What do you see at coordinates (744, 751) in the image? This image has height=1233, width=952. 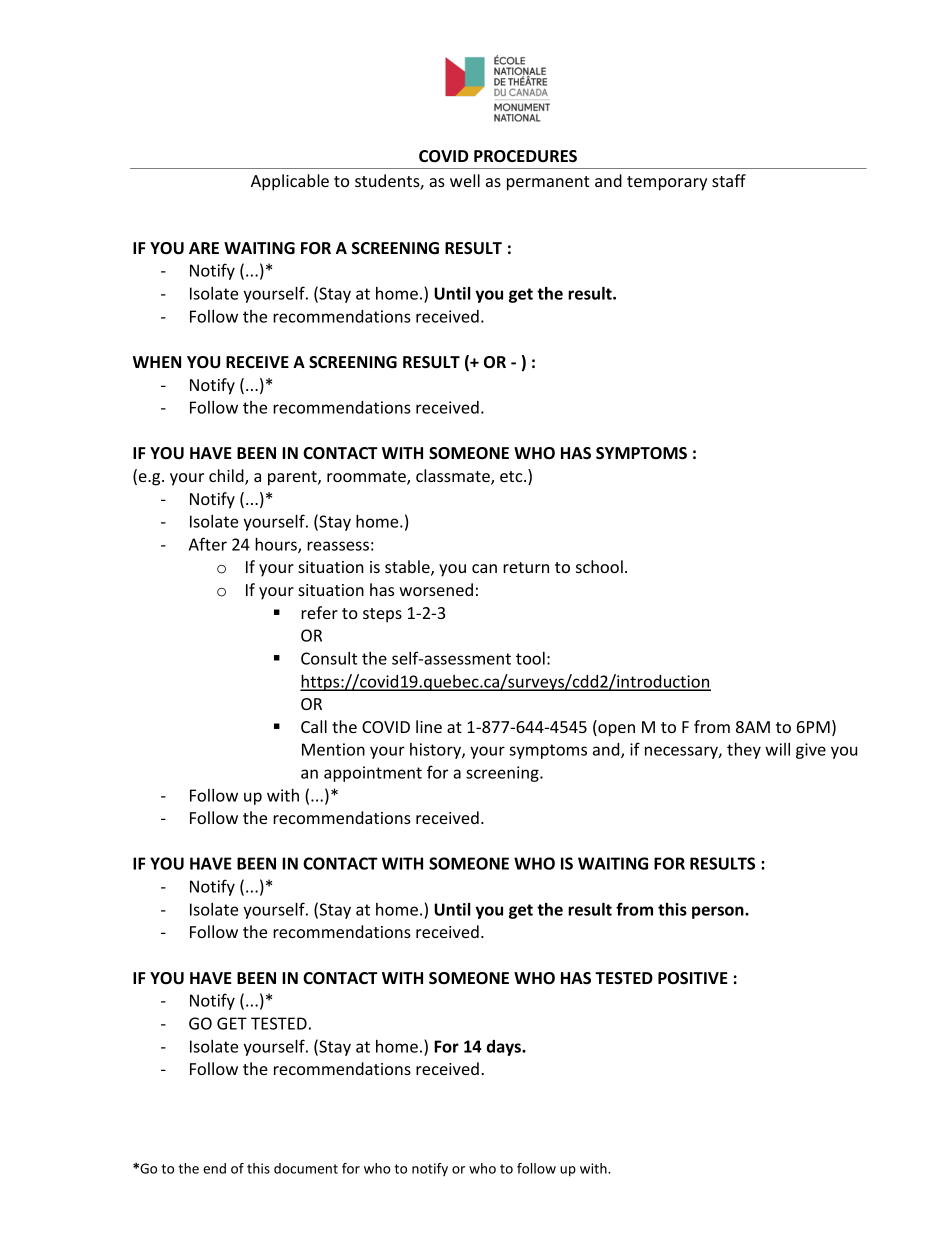 I see `they` at bounding box center [744, 751].
